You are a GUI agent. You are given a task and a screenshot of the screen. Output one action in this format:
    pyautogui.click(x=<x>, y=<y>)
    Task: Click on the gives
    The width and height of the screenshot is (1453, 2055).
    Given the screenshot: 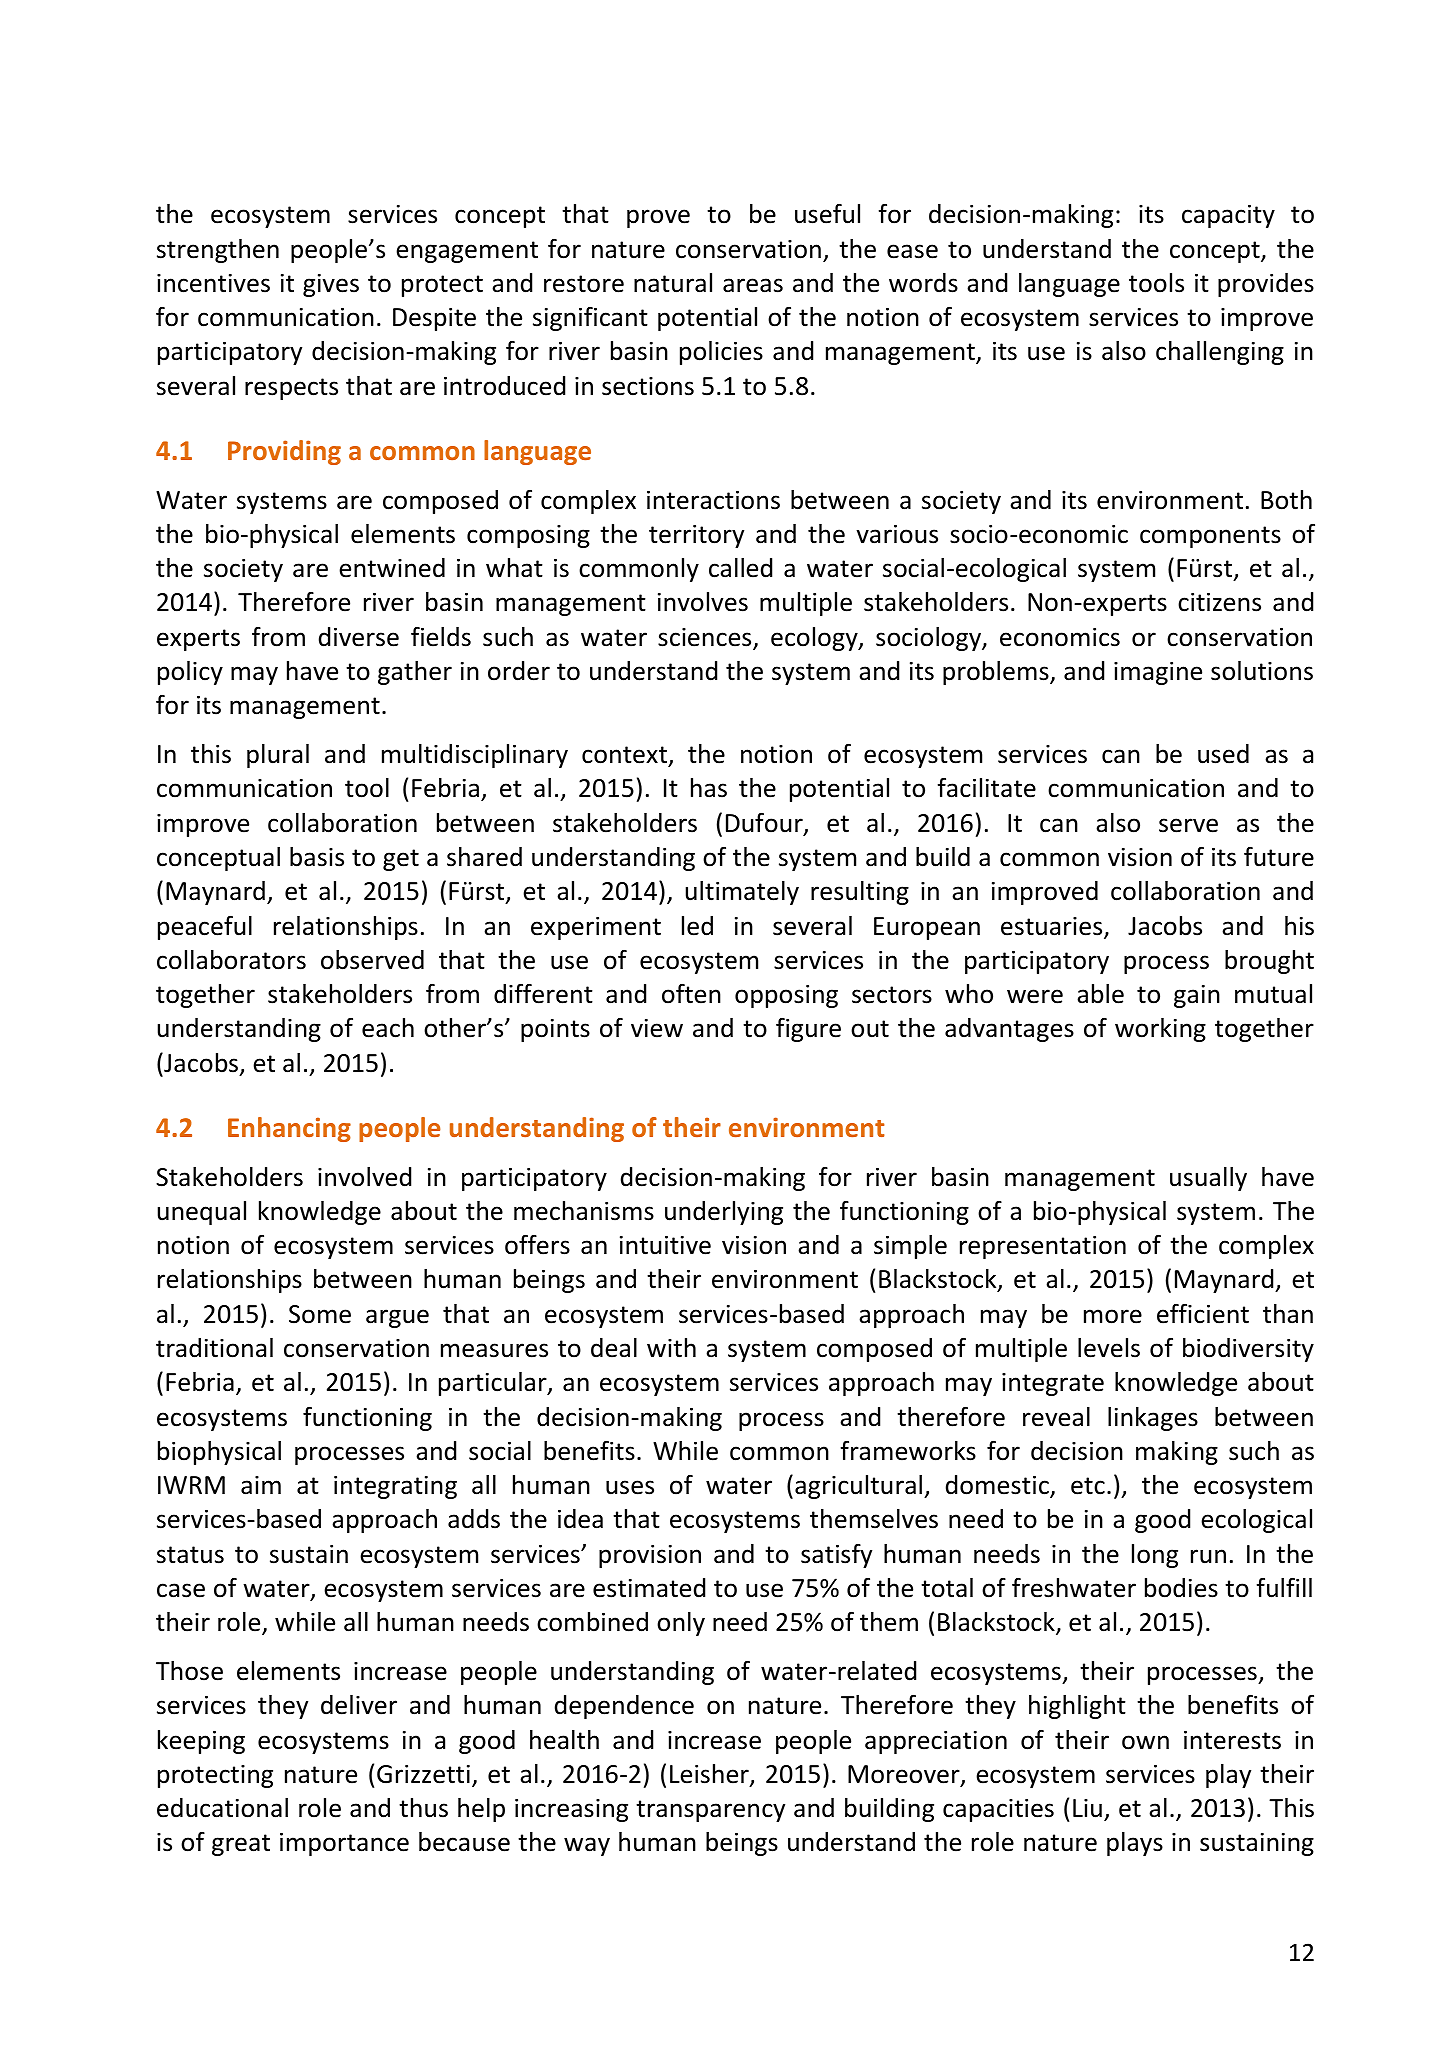 What is the action you would take?
    pyautogui.click(x=331, y=285)
